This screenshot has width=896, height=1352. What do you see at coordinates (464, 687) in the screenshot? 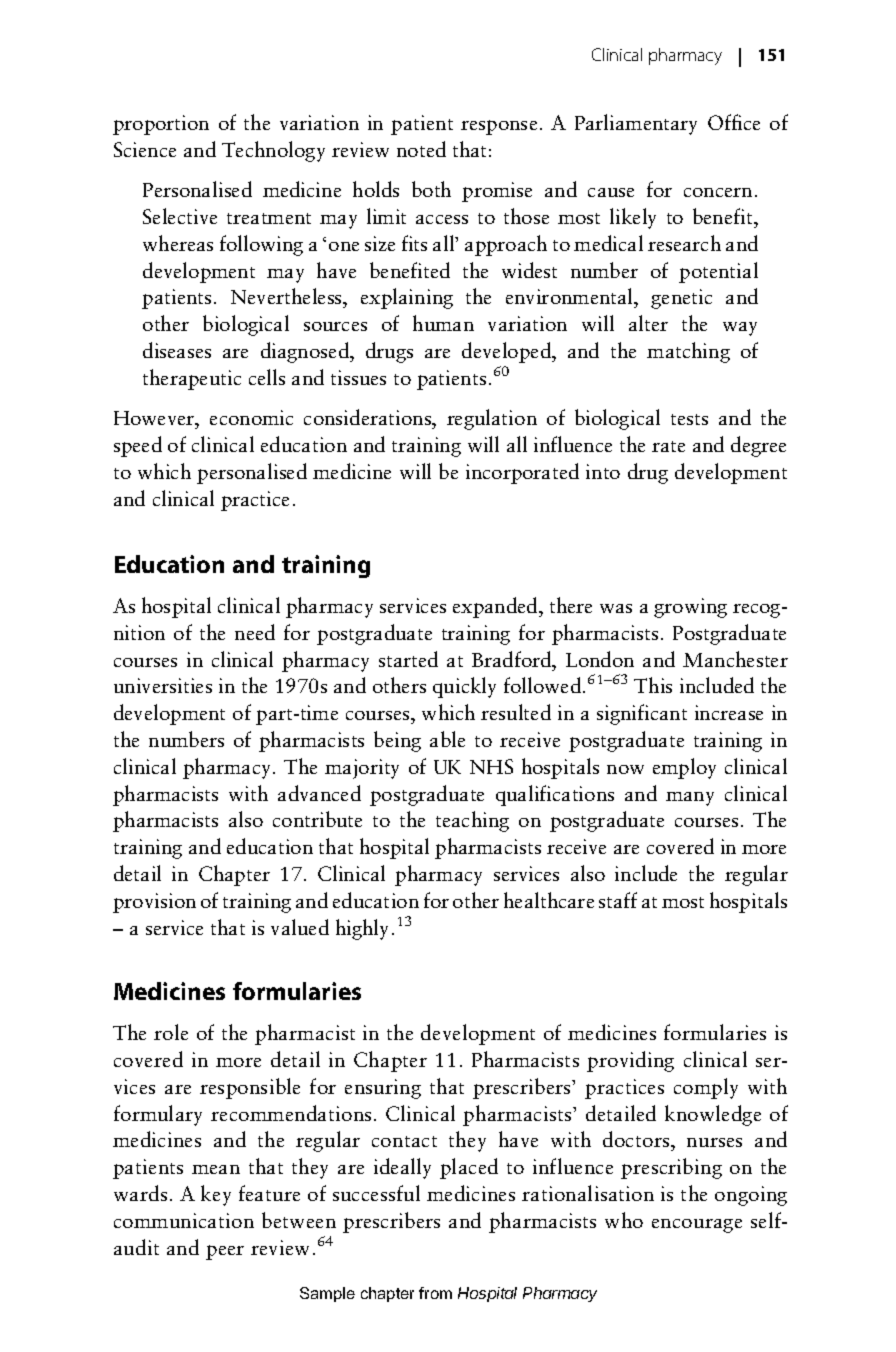
I see `quickly` at bounding box center [464, 687].
